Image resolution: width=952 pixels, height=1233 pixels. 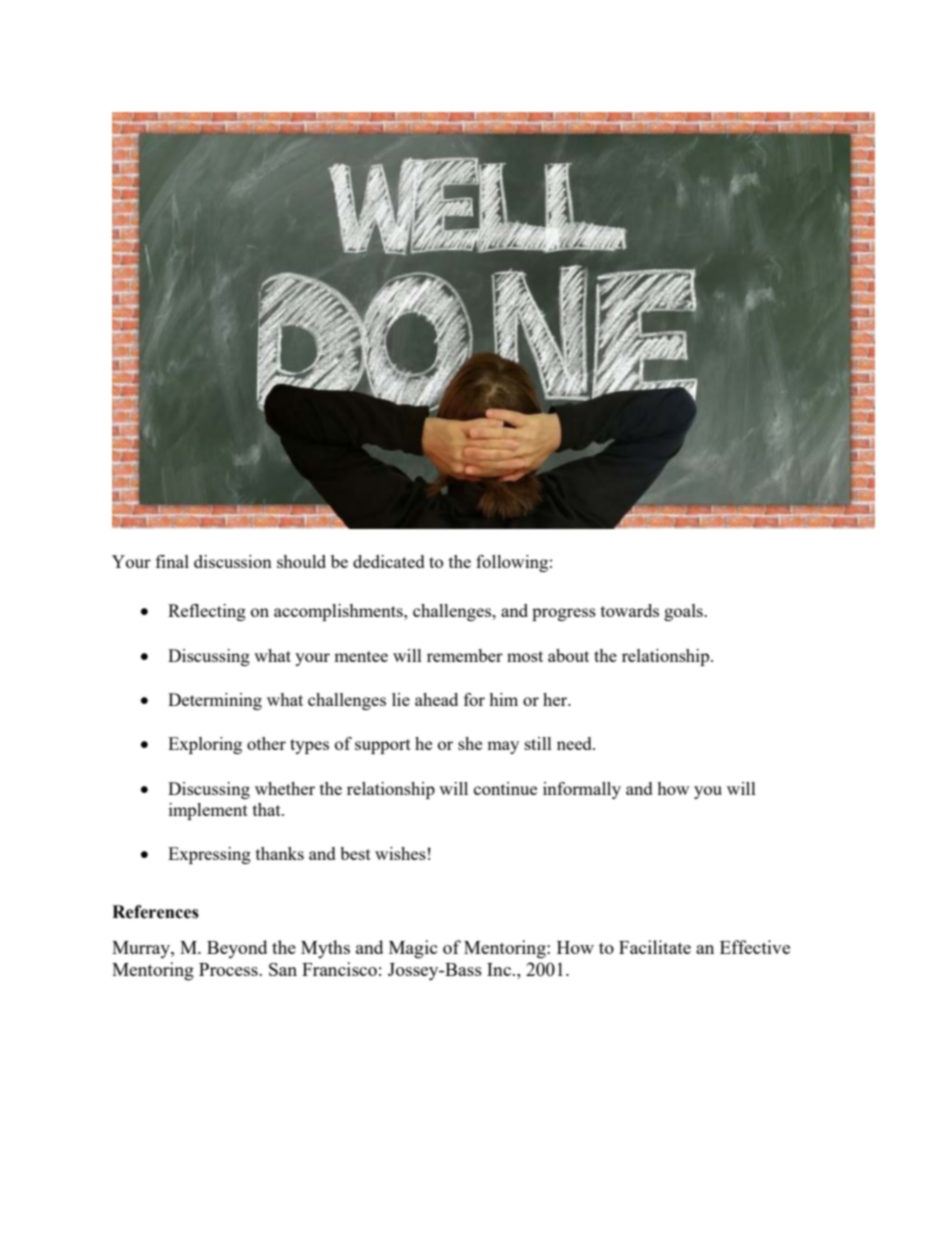 I want to click on continue, so click(x=505, y=788).
